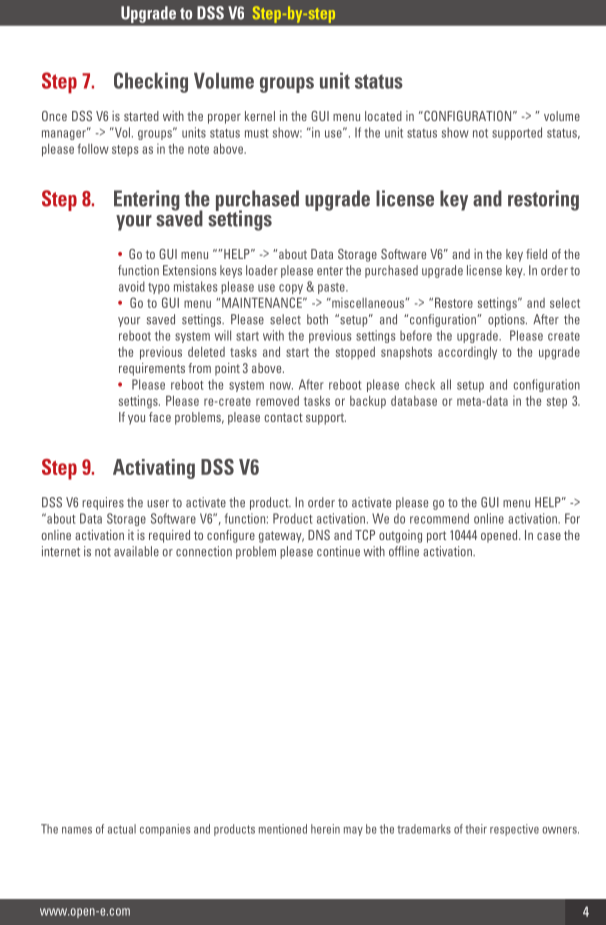 Image resolution: width=606 pixels, height=925 pixels. Describe the element at coordinates (122, 829) in the page. I see `actual` at that location.
